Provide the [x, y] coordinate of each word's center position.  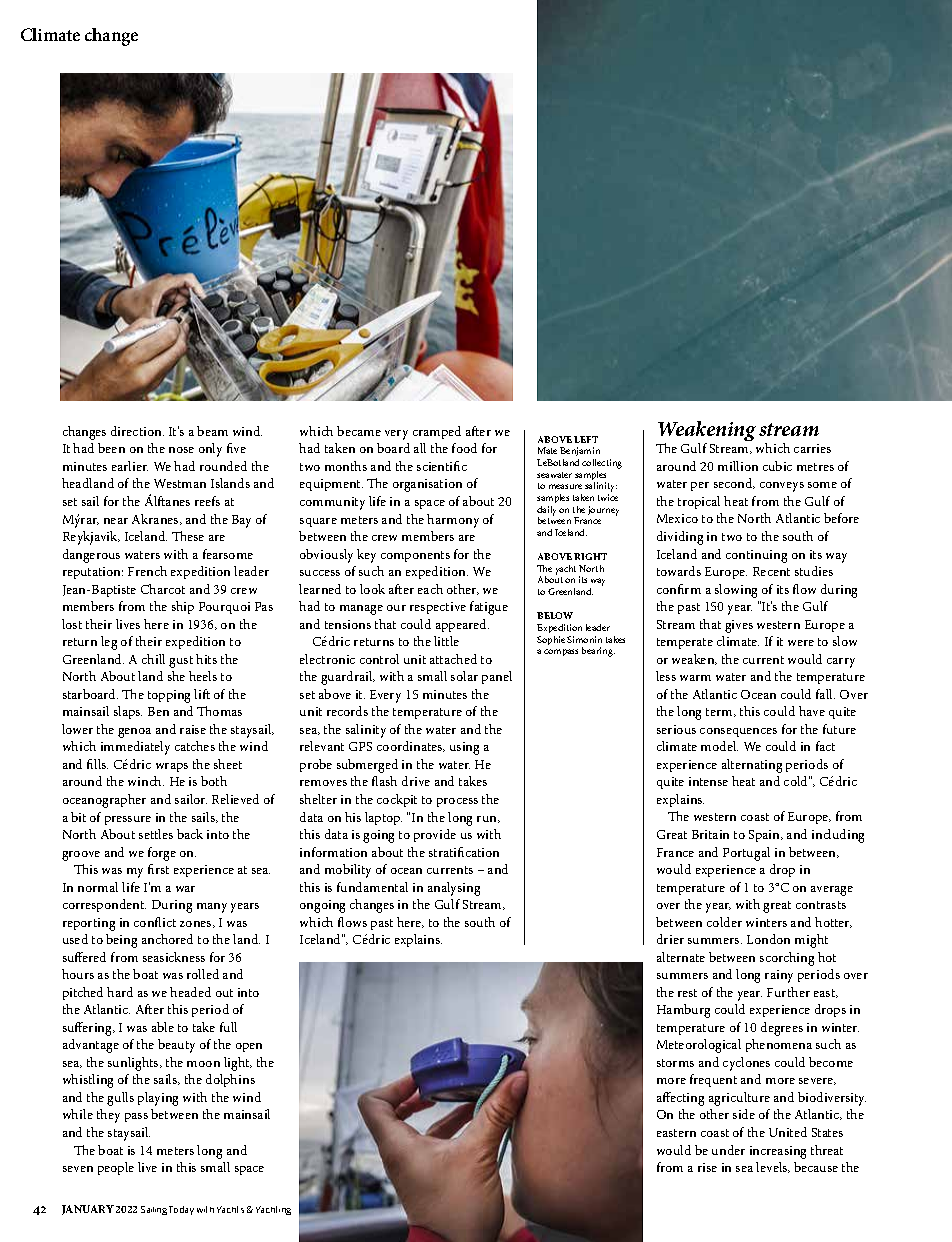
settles [156, 834]
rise [707, 1167]
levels [773, 1167]
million [738, 466]
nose [181, 450]
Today [181, 1210]
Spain [766, 836]
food [464, 448]
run [488, 819]
